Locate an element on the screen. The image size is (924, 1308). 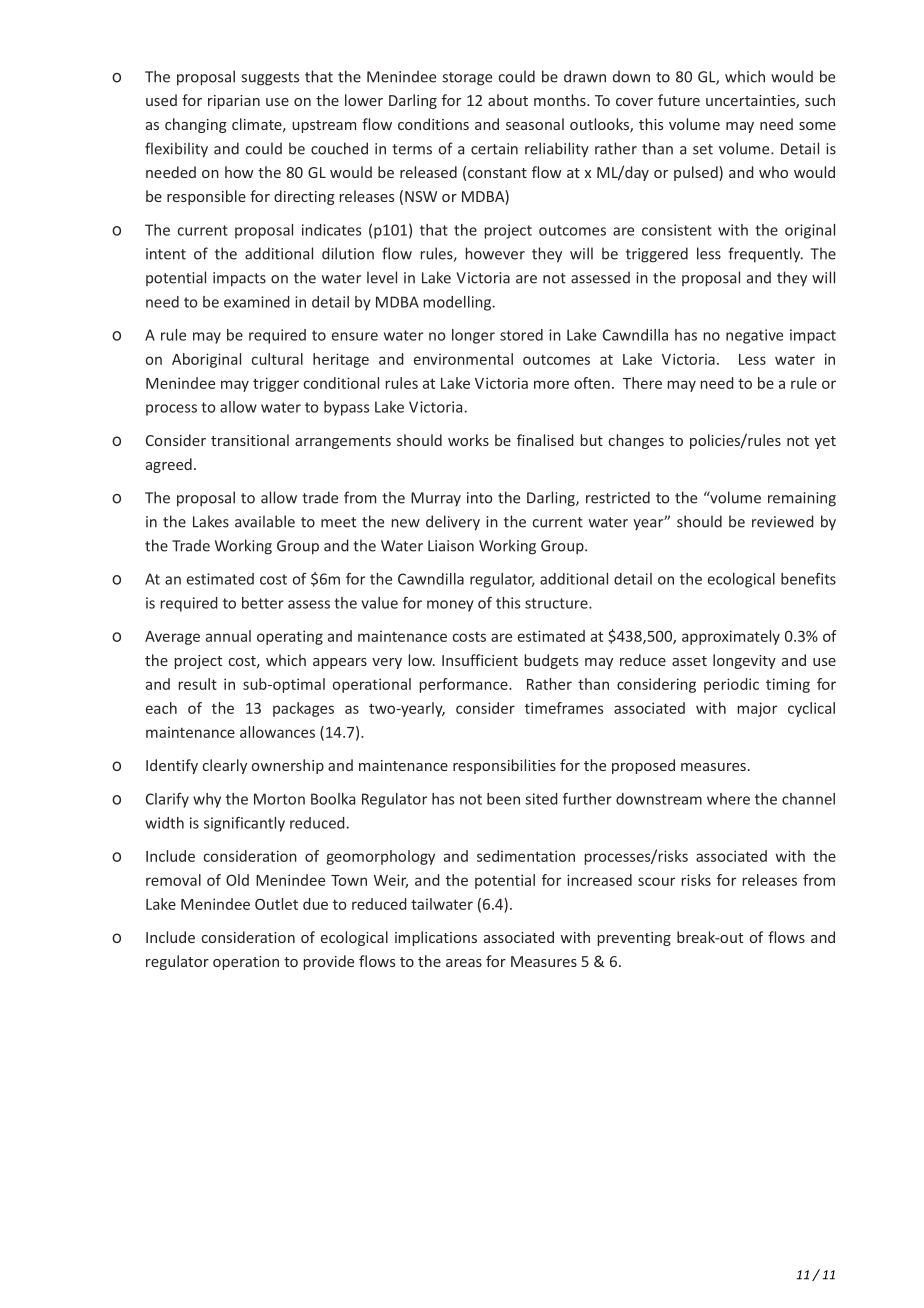
environmental is located at coordinates (463, 359).
